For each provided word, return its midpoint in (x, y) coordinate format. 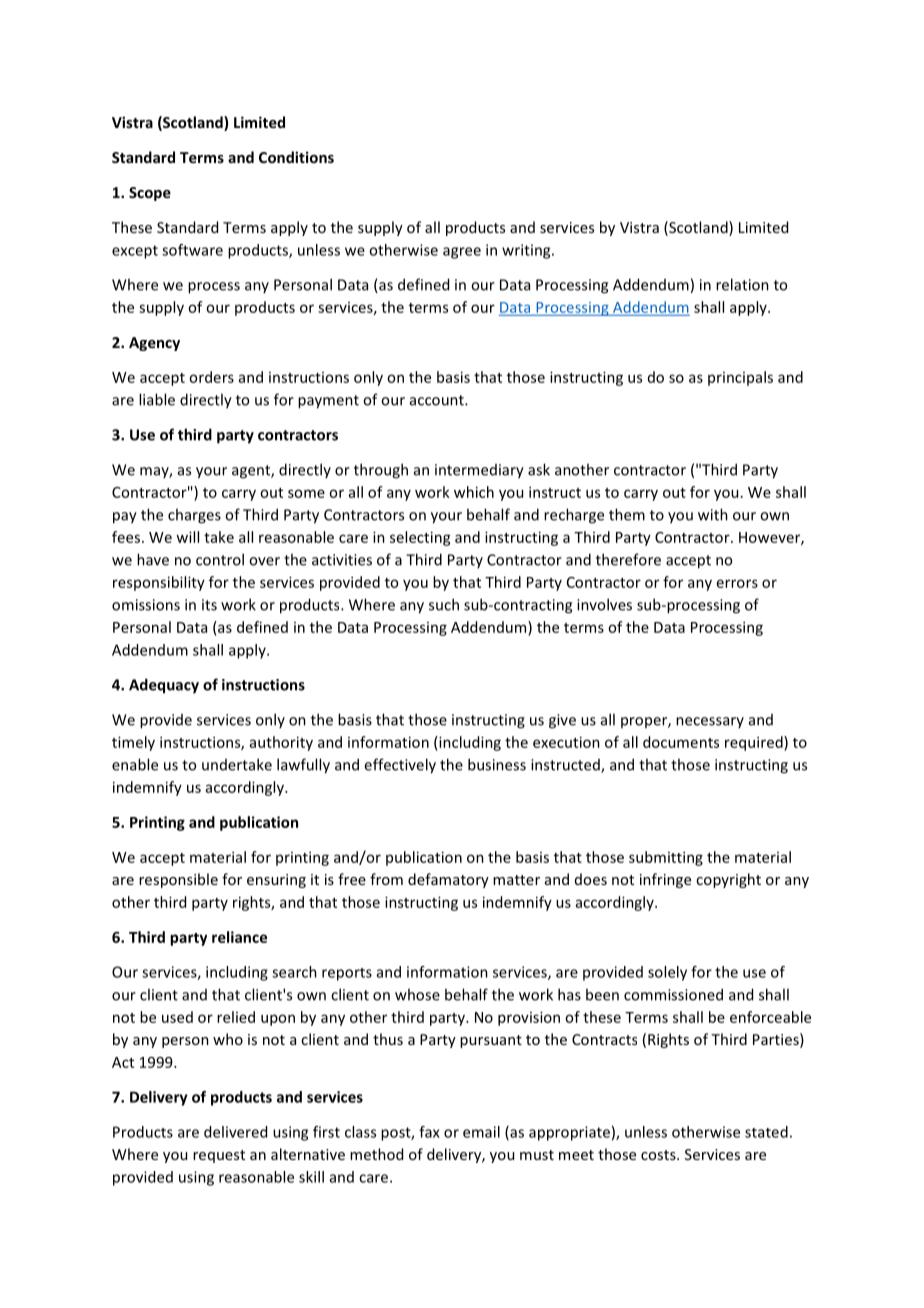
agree (462, 253)
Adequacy (164, 686)
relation (742, 284)
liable (157, 399)
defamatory (448, 880)
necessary (710, 722)
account (438, 400)
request (219, 1156)
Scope (150, 194)
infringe (665, 880)
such (444, 604)
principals (740, 378)
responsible (178, 880)
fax (429, 1132)
